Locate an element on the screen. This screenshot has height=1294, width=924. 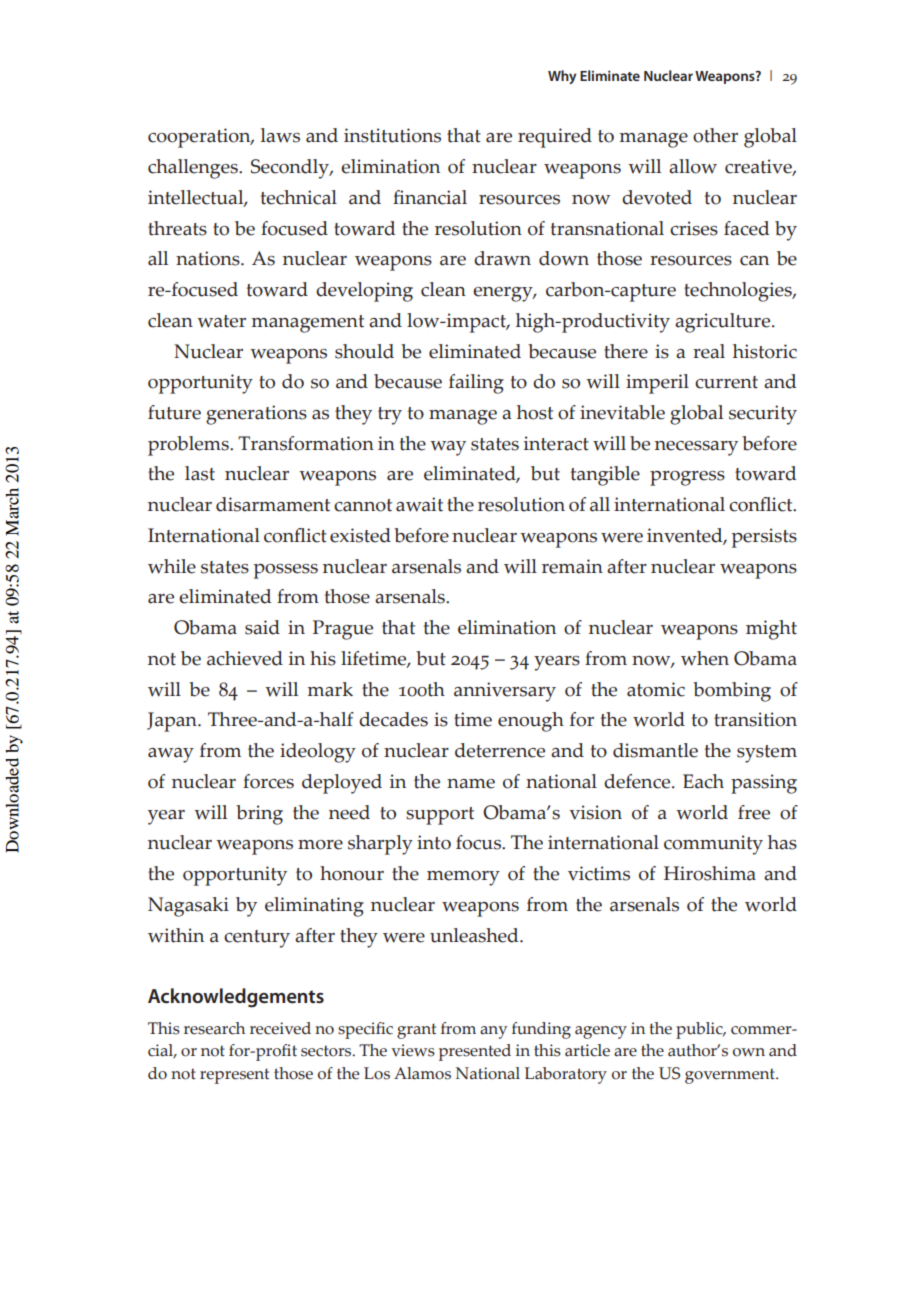
failing is located at coordinates (476, 384).
